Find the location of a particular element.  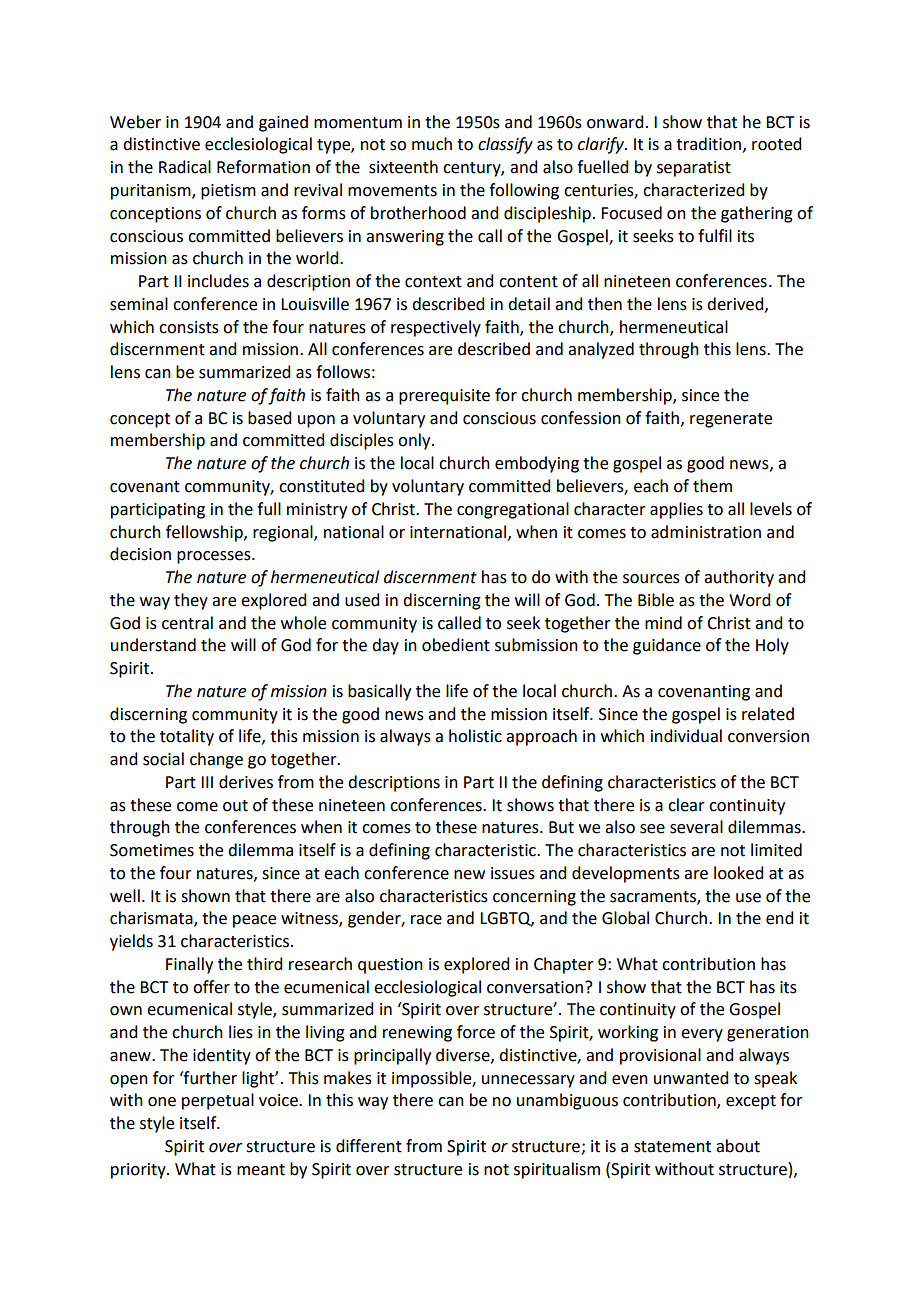

perpetual is located at coordinates (218, 1101).
